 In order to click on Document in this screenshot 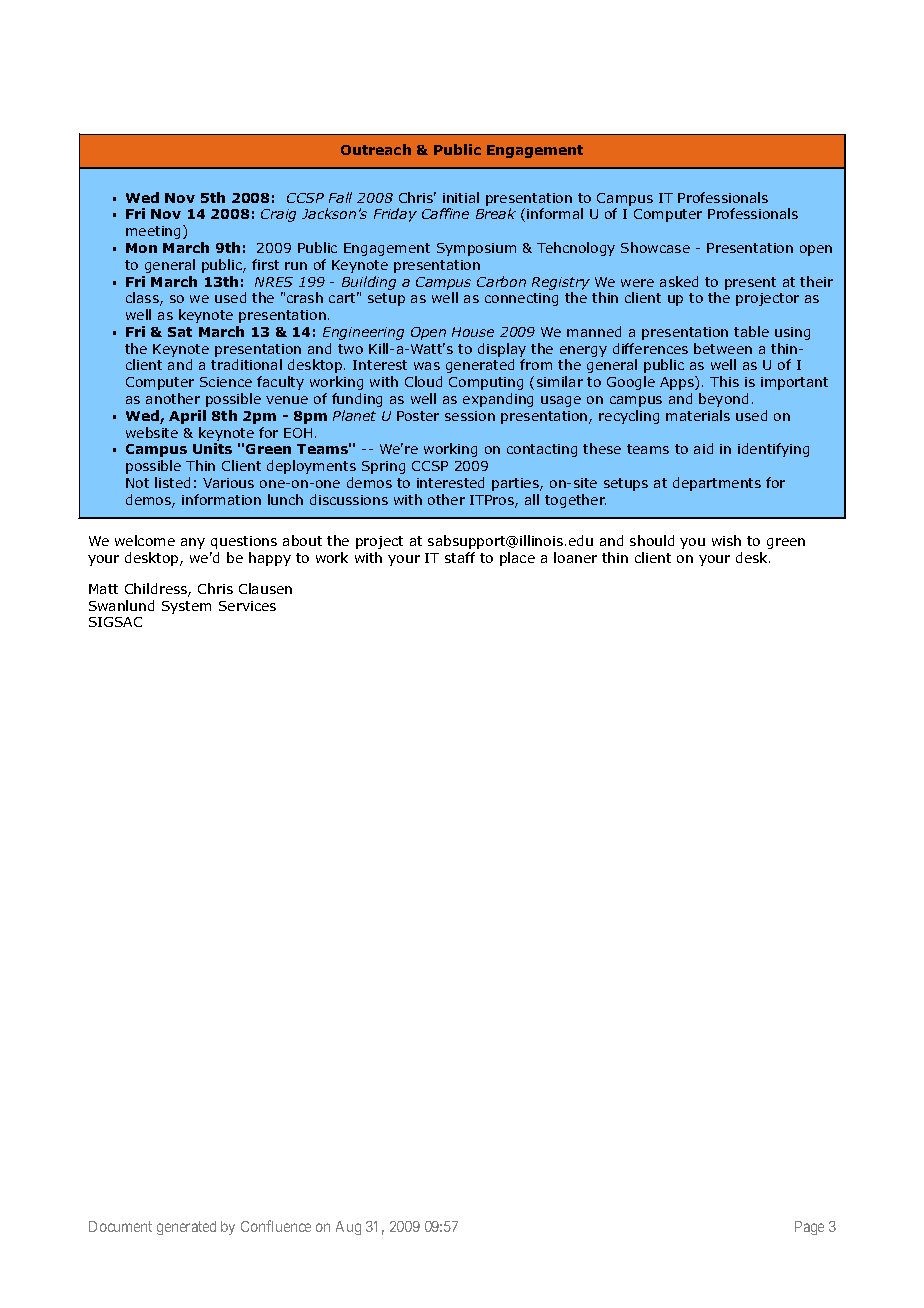, I will do `click(120, 1226)`.
